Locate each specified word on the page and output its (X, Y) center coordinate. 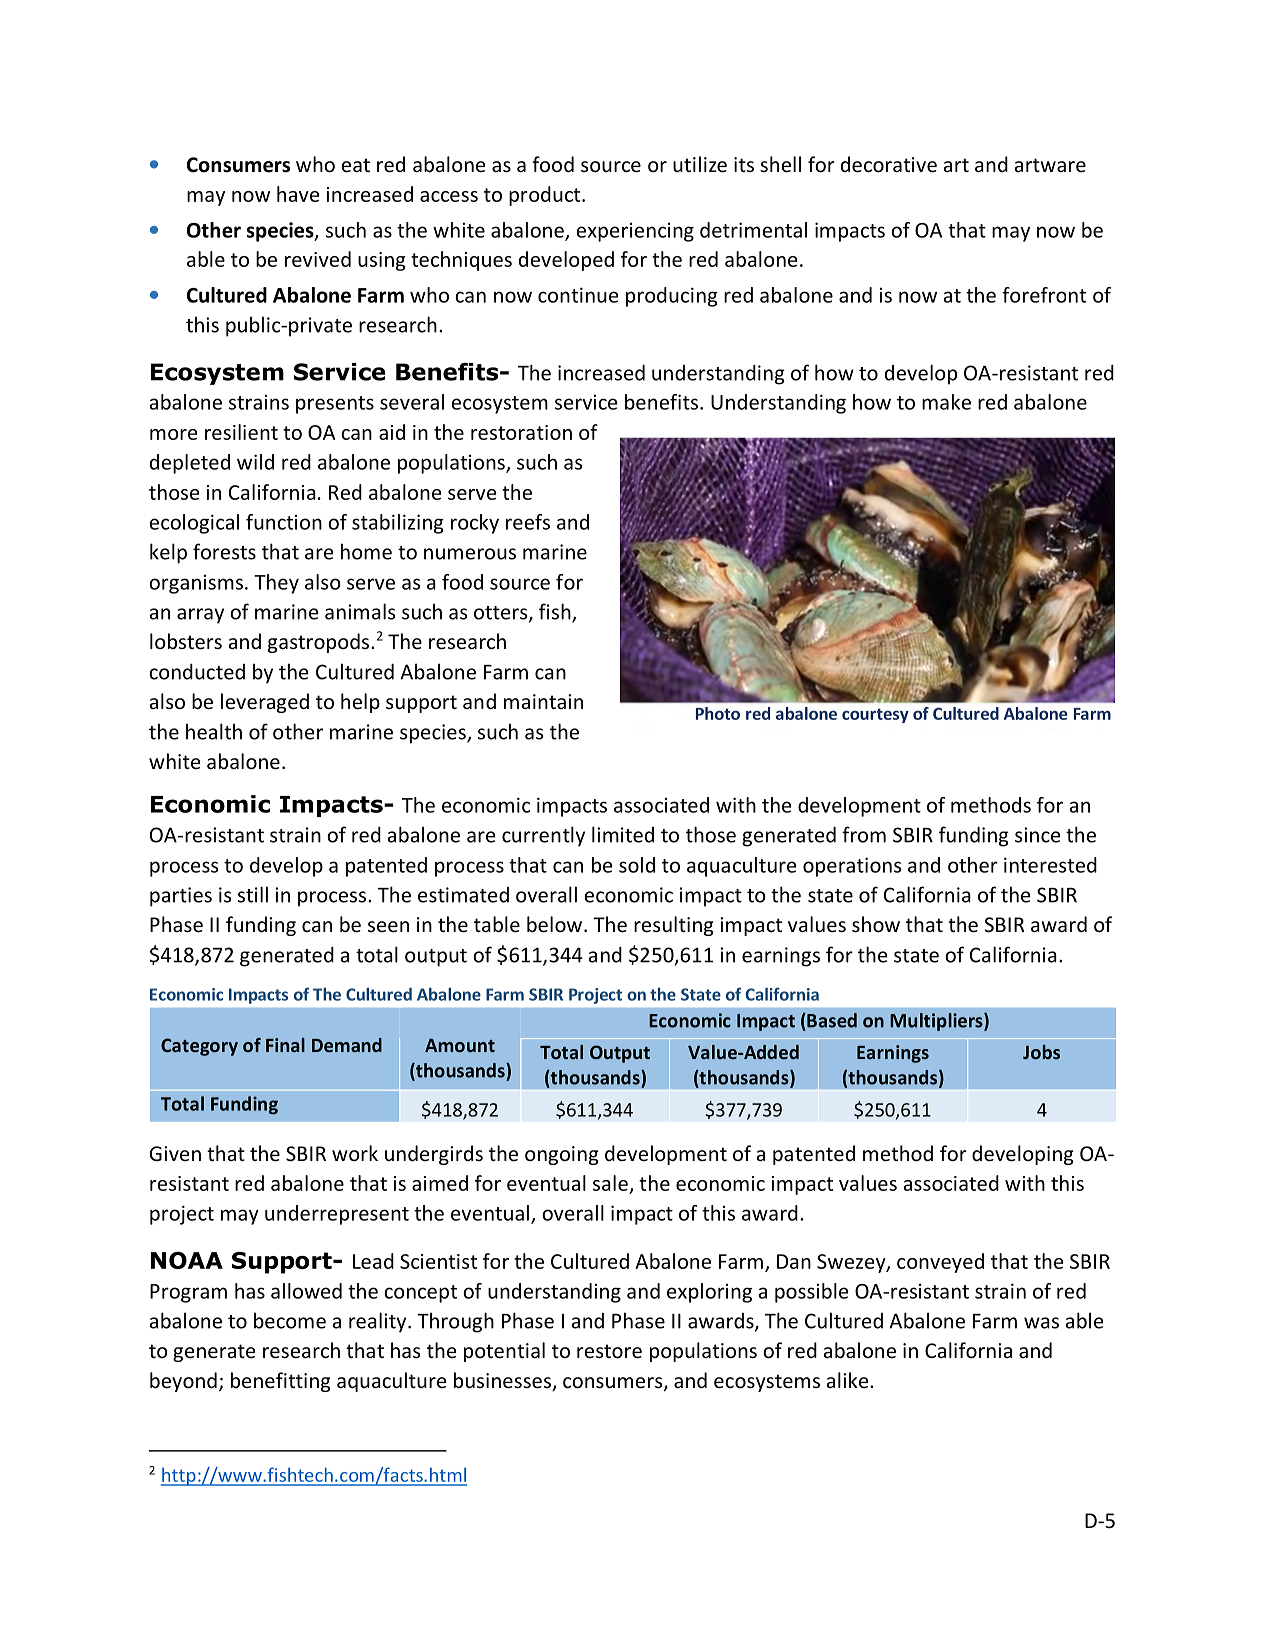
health (214, 731)
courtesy (875, 715)
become (290, 1320)
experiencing (635, 232)
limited (623, 834)
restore (609, 1351)
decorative (889, 164)
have (298, 194)
